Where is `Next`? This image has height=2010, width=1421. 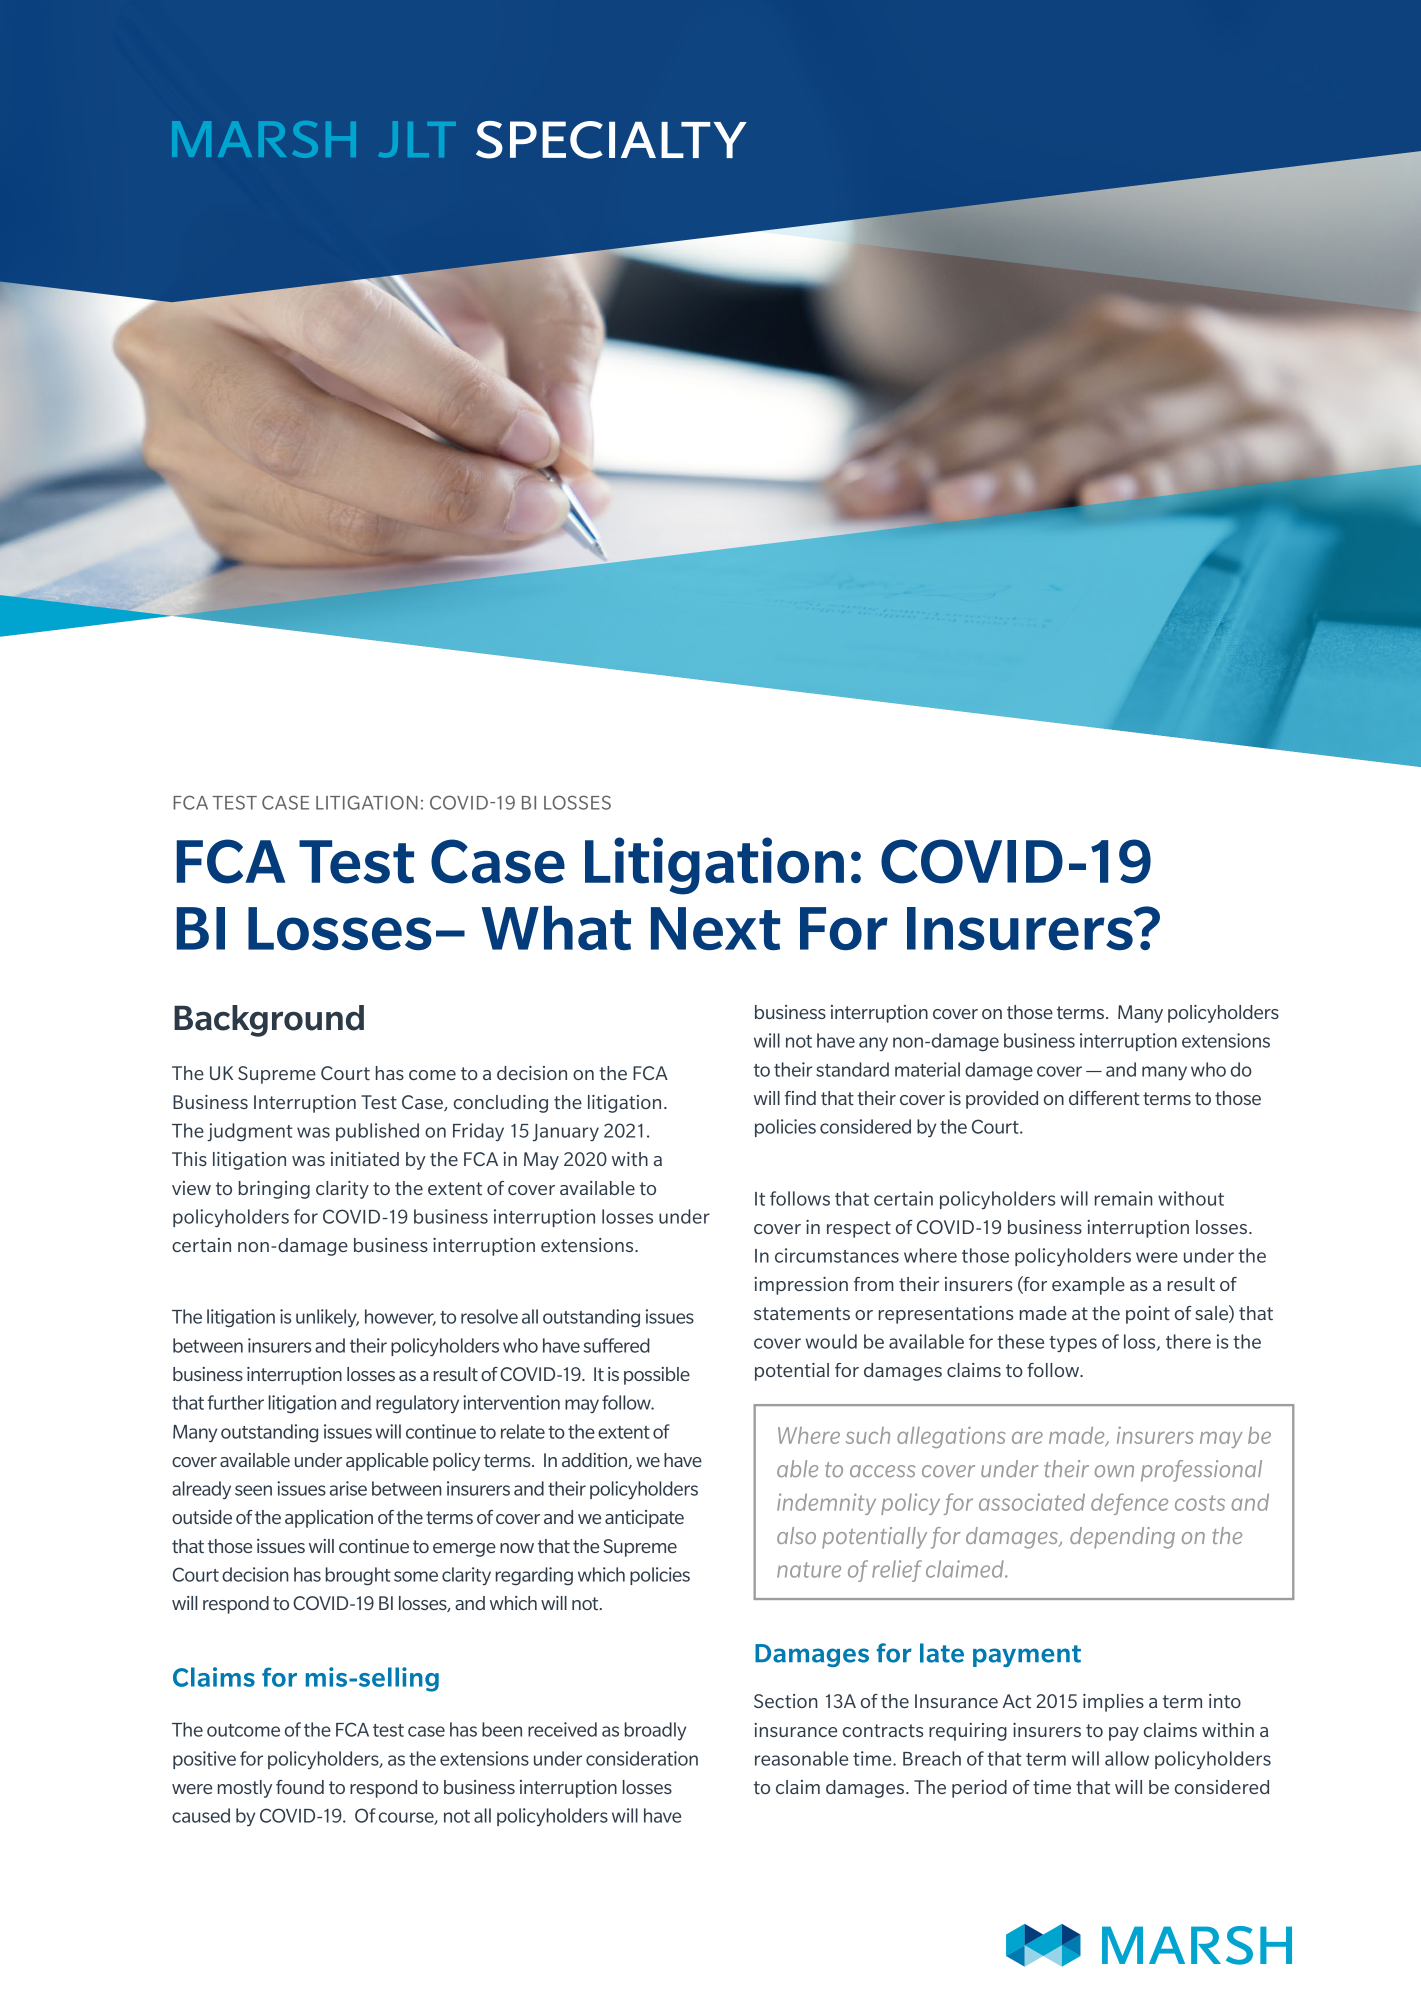 Next is located at coordinates (715, 928).
